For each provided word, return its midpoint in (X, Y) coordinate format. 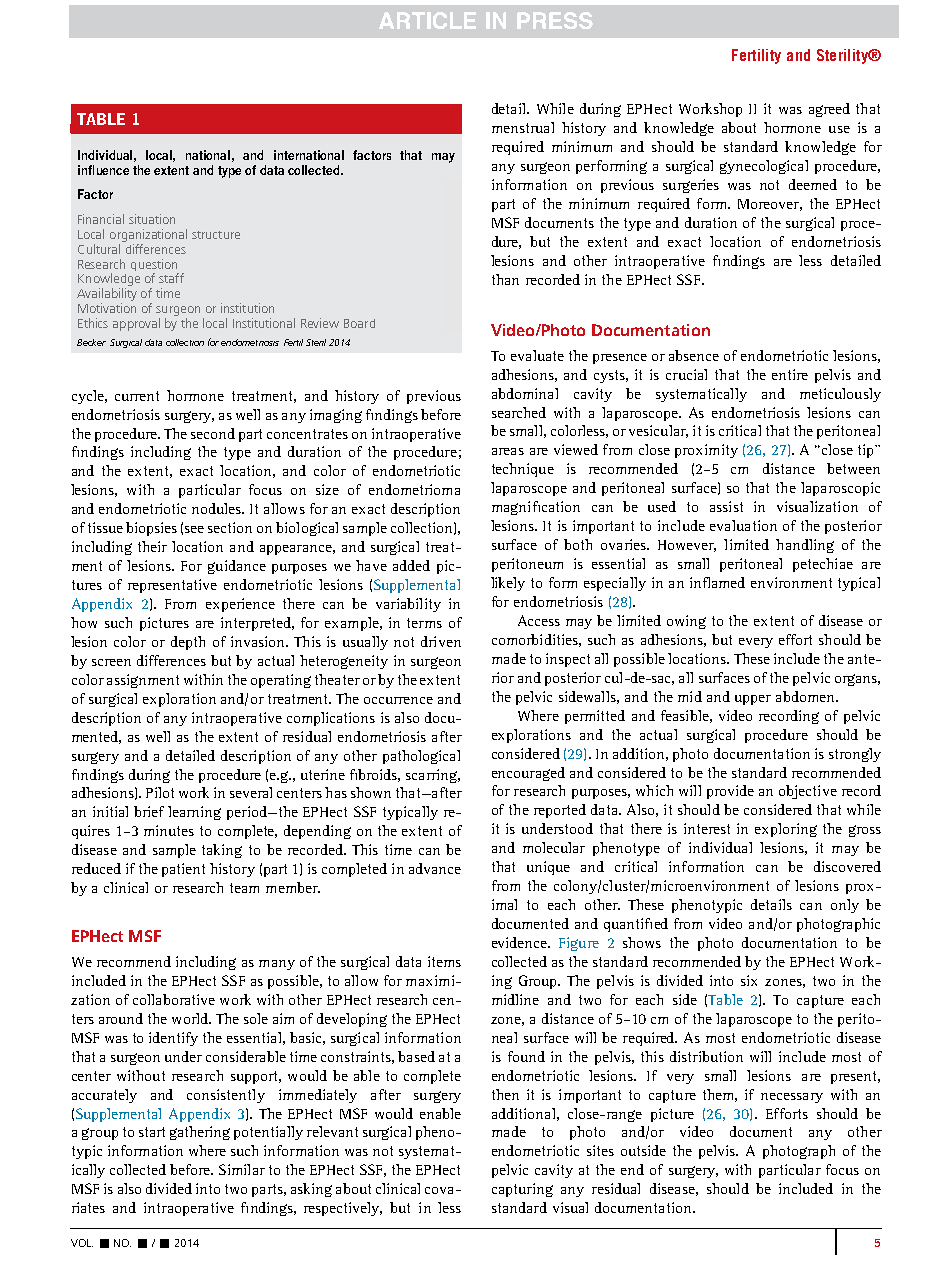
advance (435, 868)
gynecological (764, 167)
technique (523, 470)
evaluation (743, 525)
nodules (218, 508)
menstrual (523, 127)
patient (183, 870)
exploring (786, 830)
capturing (522, 1190)
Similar (242, 1169)
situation (152, 219)
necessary (792, 1098)
